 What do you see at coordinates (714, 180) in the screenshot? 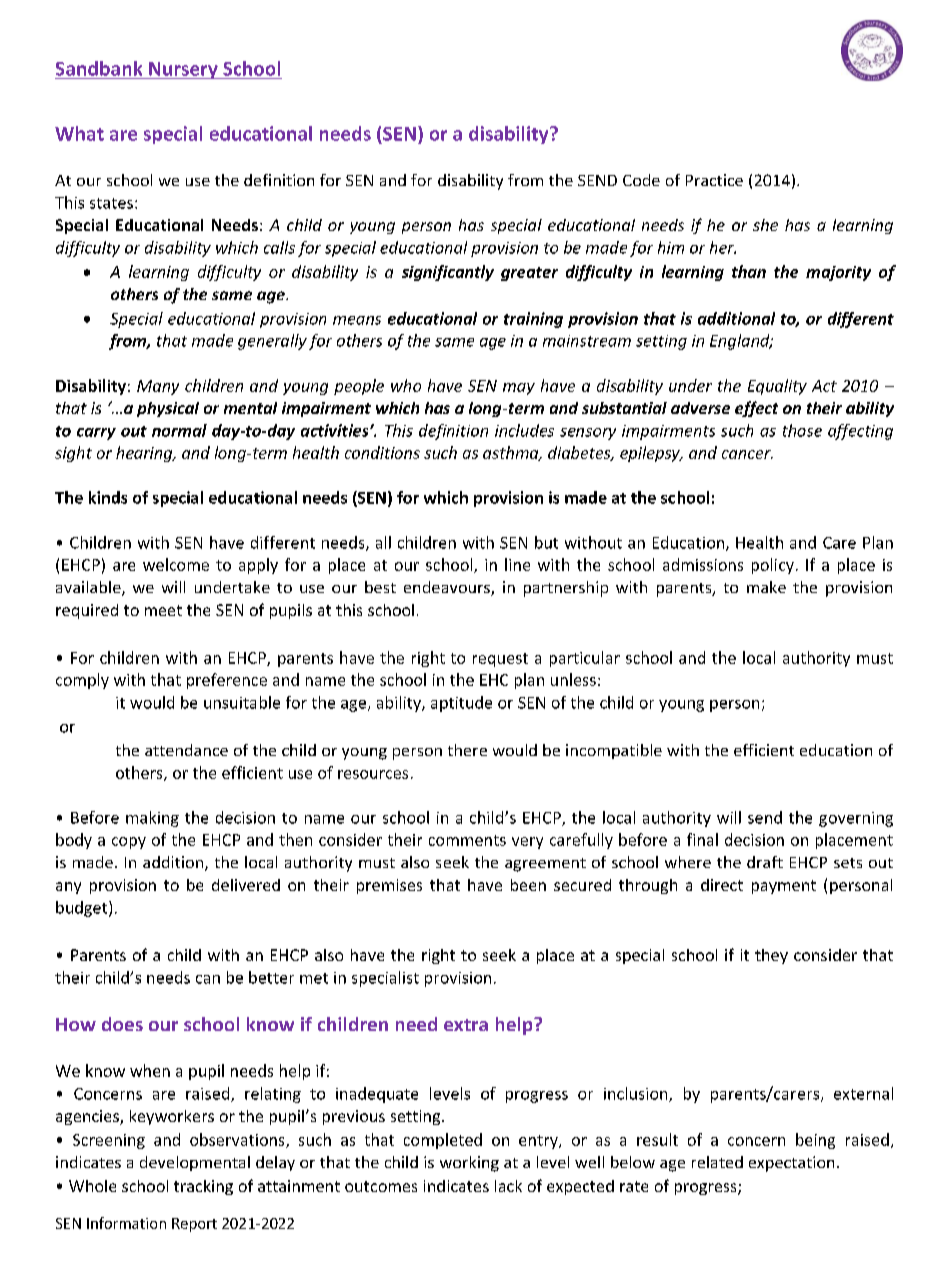
I see `Practice` at bounding box center [714, 180].
